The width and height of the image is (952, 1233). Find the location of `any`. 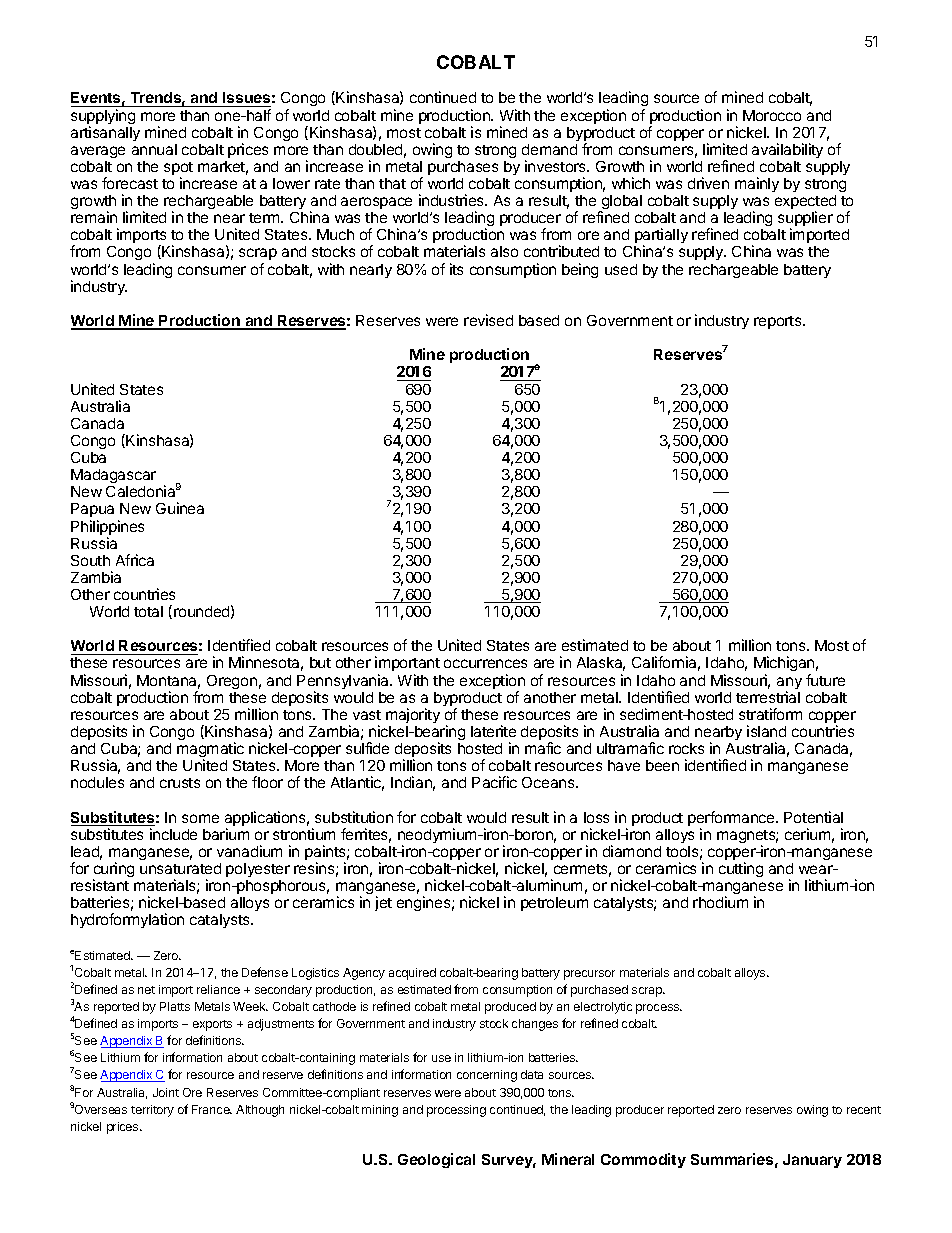

any is located at coordinates (789, 684).
